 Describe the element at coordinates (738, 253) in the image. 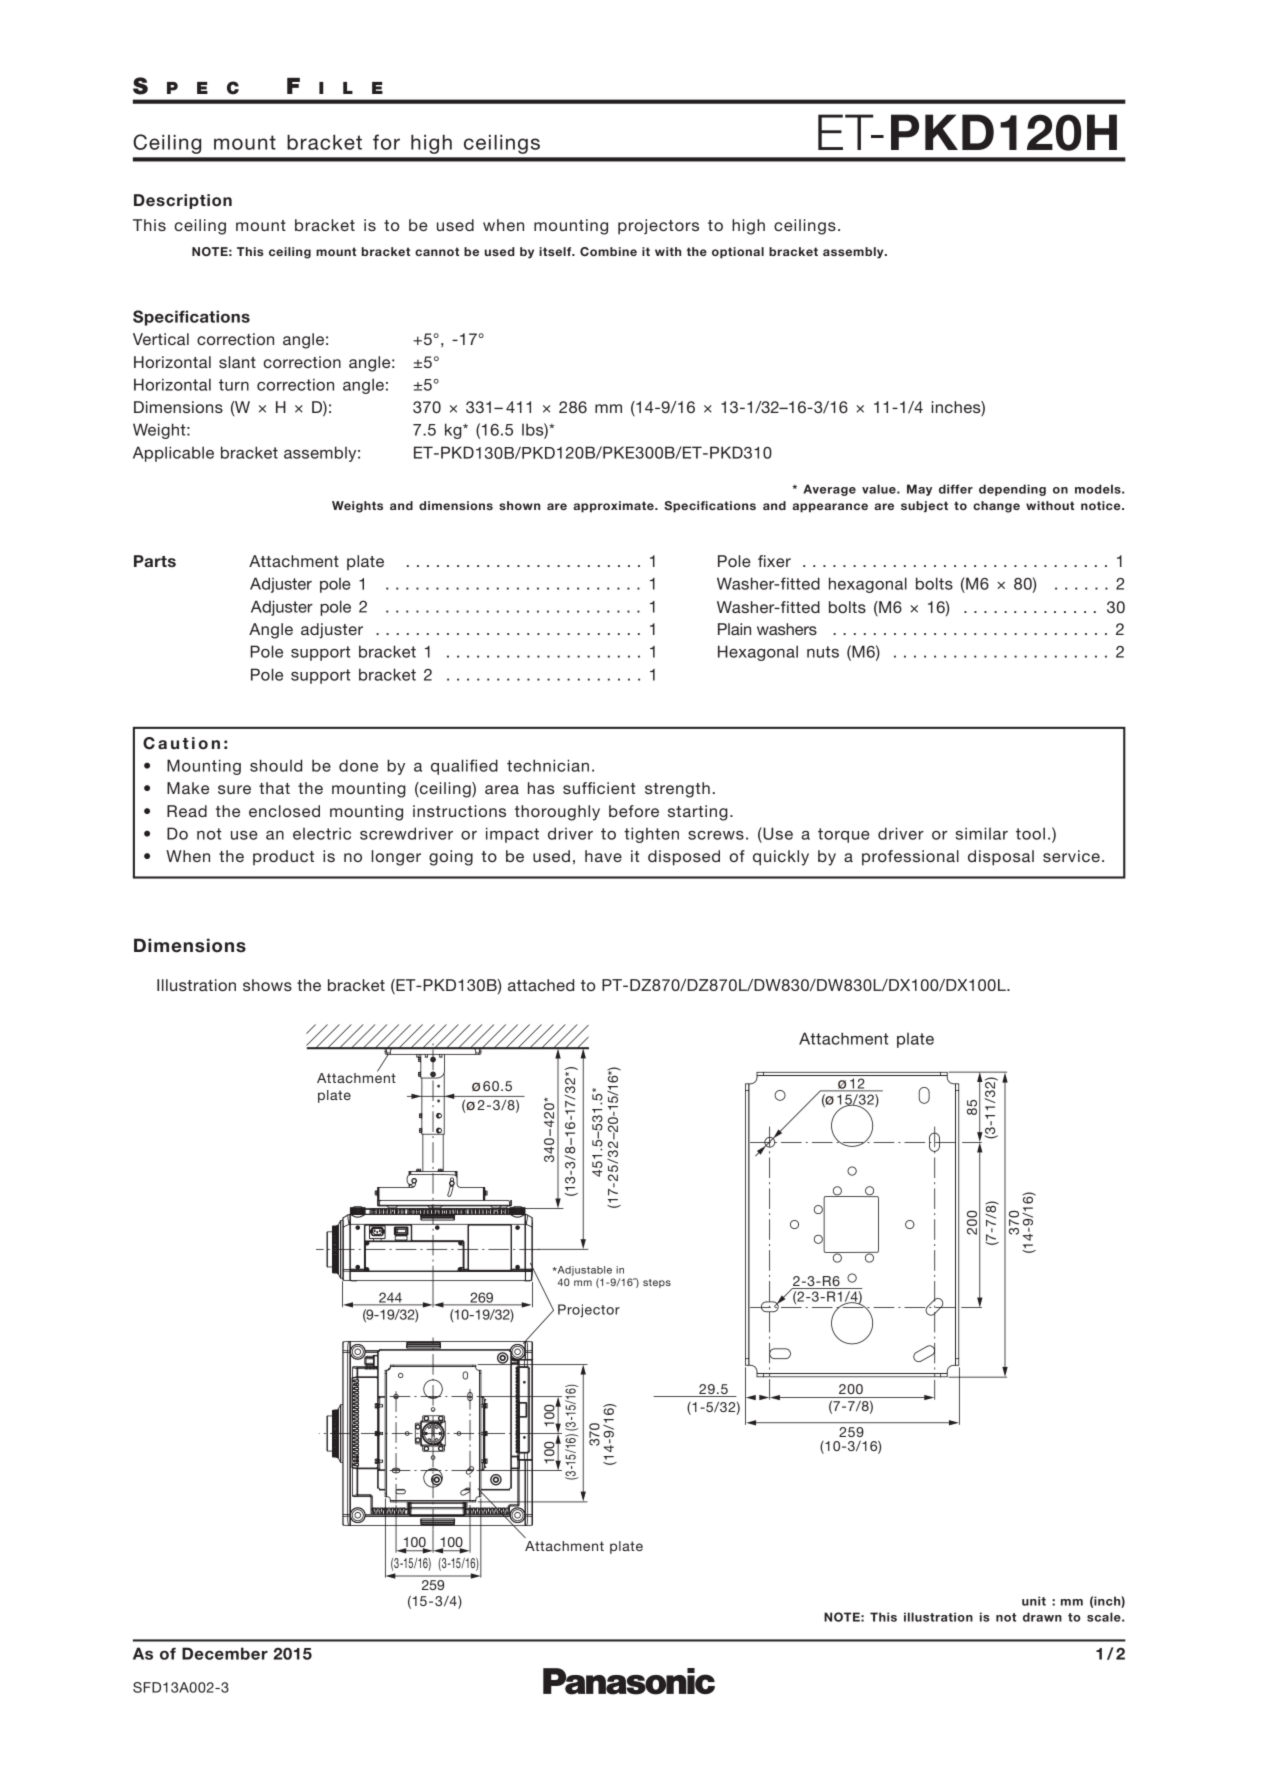

I see `optional` at that location.
